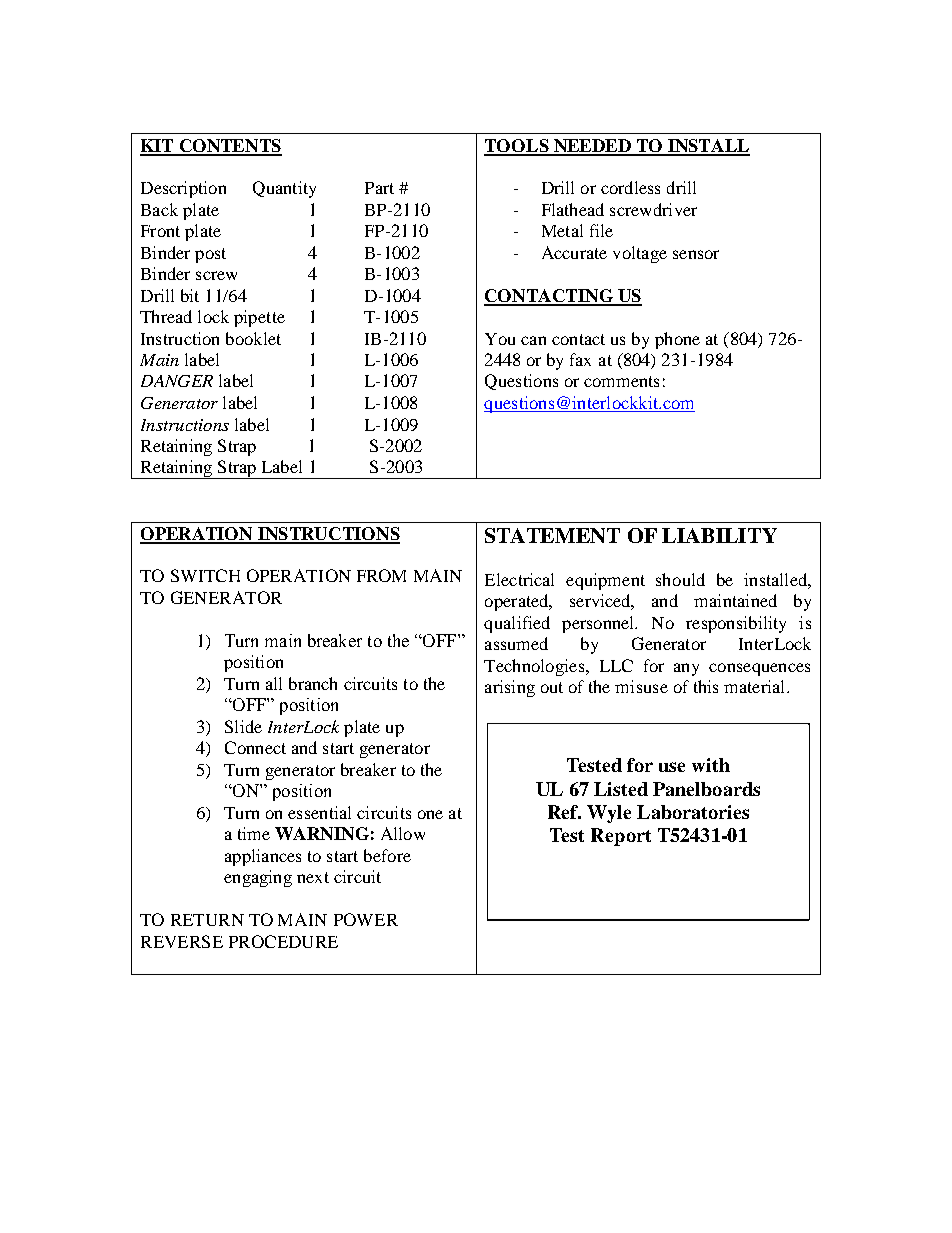 Image resolution: width=952 pixels, height=1233 pixels. Describe the element at coordinates (621, 837) in the document. I see `Report` at that location.
